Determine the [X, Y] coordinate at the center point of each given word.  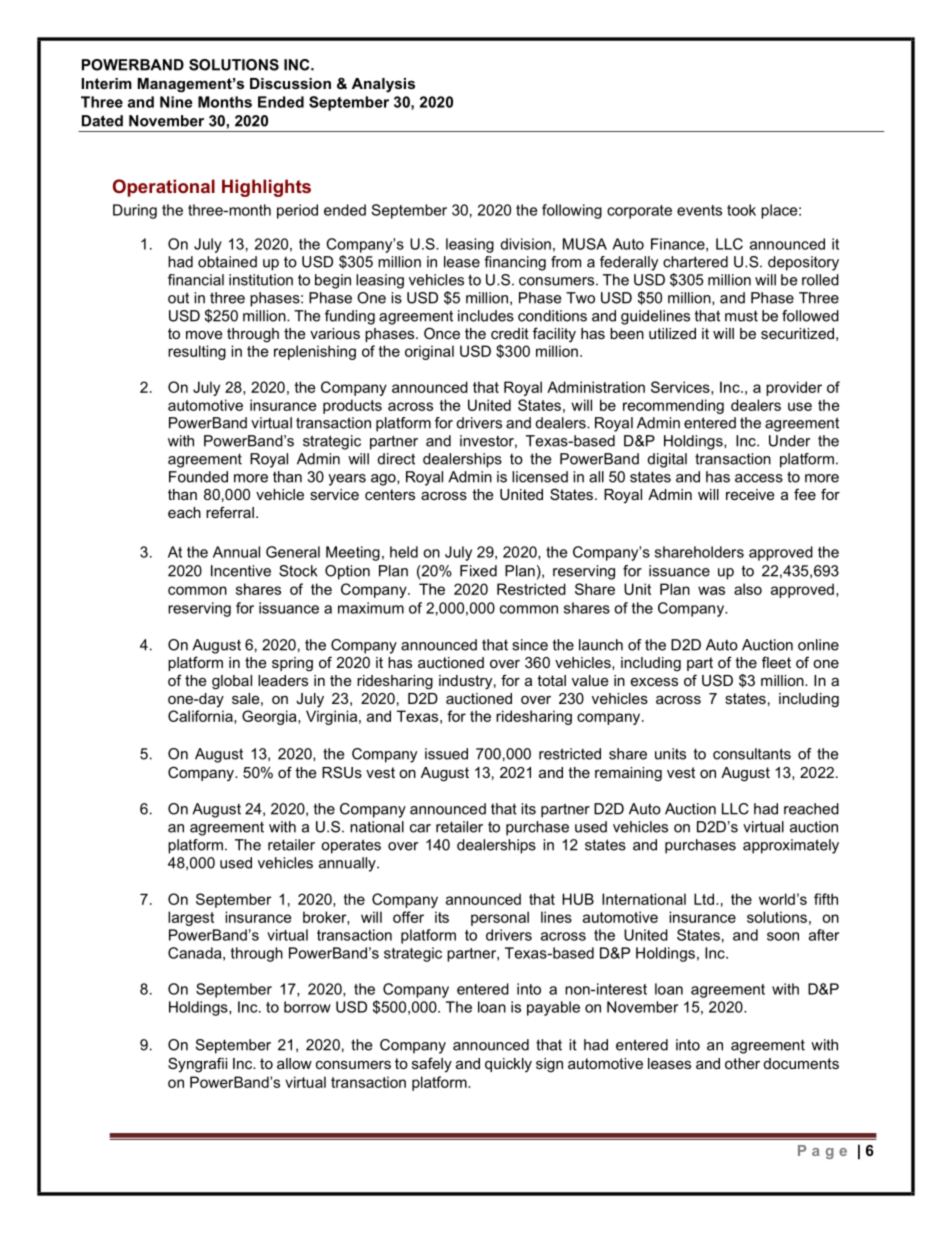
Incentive [241, 571]
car [420, 828]
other [742, 1063]
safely [432, 1064]
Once [442, 333]
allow [294, 1063]
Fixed [478, 571]
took [741, 210]
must [741, 316]
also [748, 589]
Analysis [383, 85]
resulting [197, 352]
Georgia [270, 717]
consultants [752, 754]
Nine [176, 102]
